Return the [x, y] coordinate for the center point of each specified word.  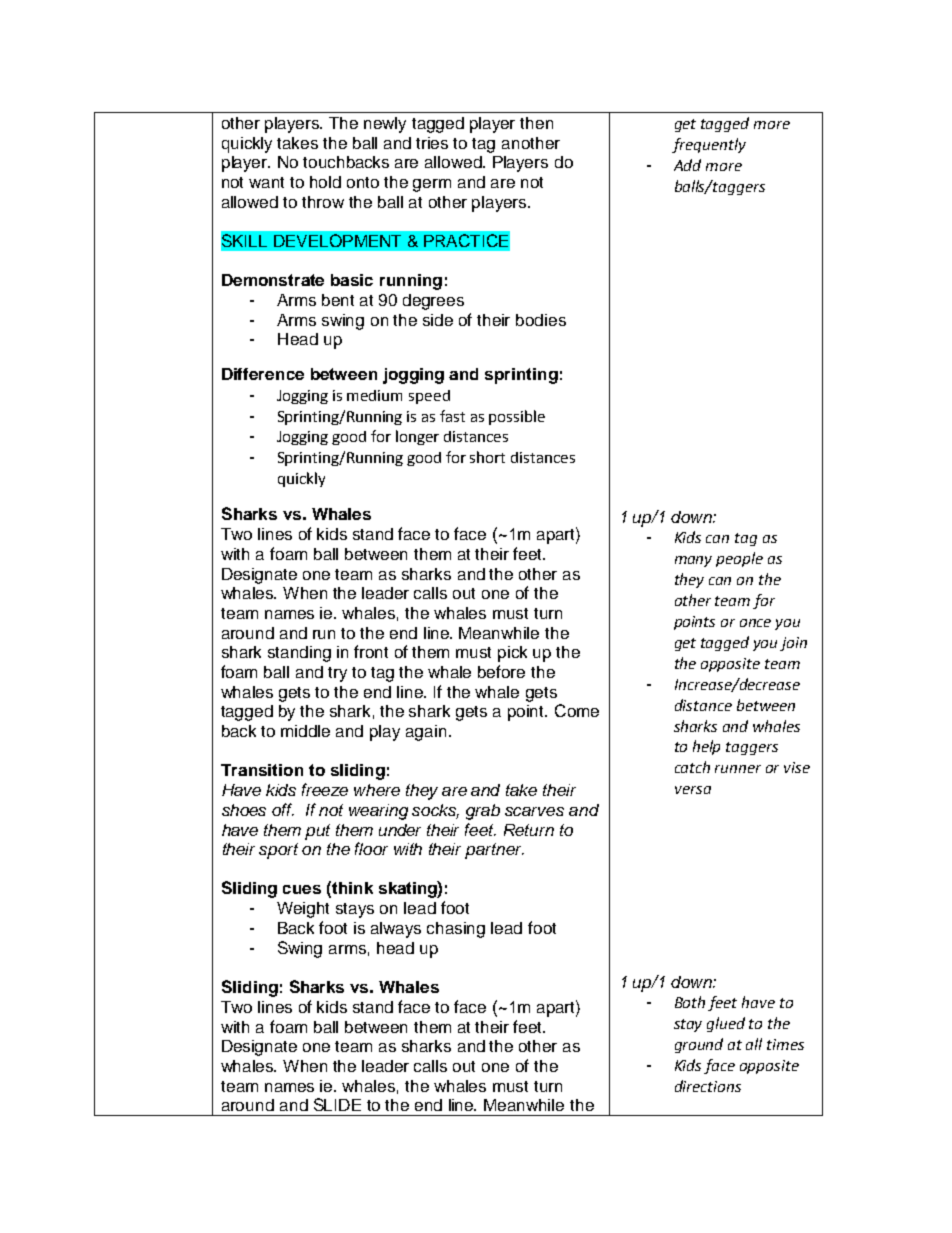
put [317, 832]
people [739, 559]
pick [512, 654]
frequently [709, 145]
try [337, 674]
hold [325, 182]
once [755, 623]
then [536, 123]
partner [494, 851]
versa [693, 790]
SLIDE [337, 1104]
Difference [263, 374]
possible [517, 417]
